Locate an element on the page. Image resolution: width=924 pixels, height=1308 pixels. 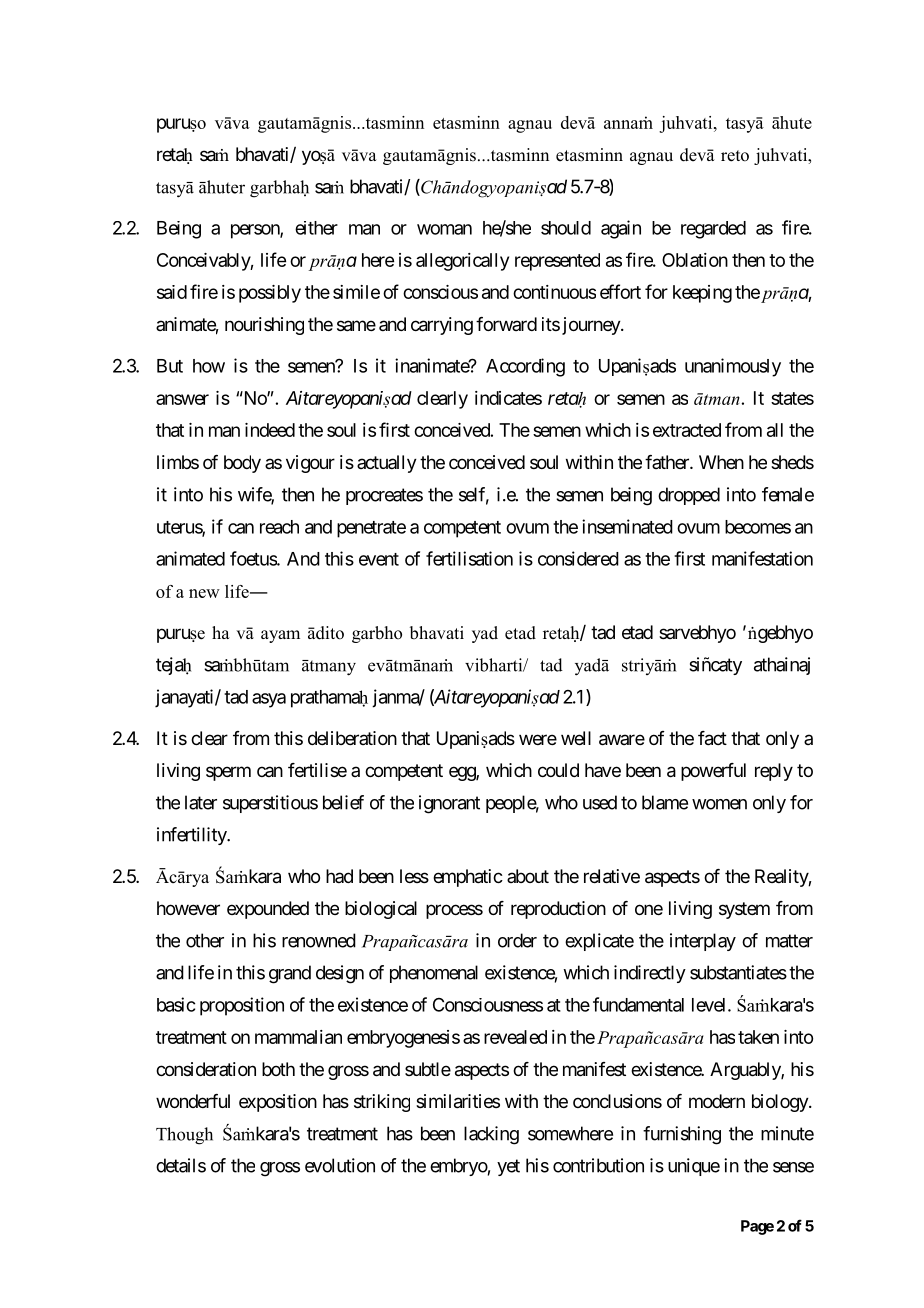
fertilisation is located at coordinates (469, 558).
